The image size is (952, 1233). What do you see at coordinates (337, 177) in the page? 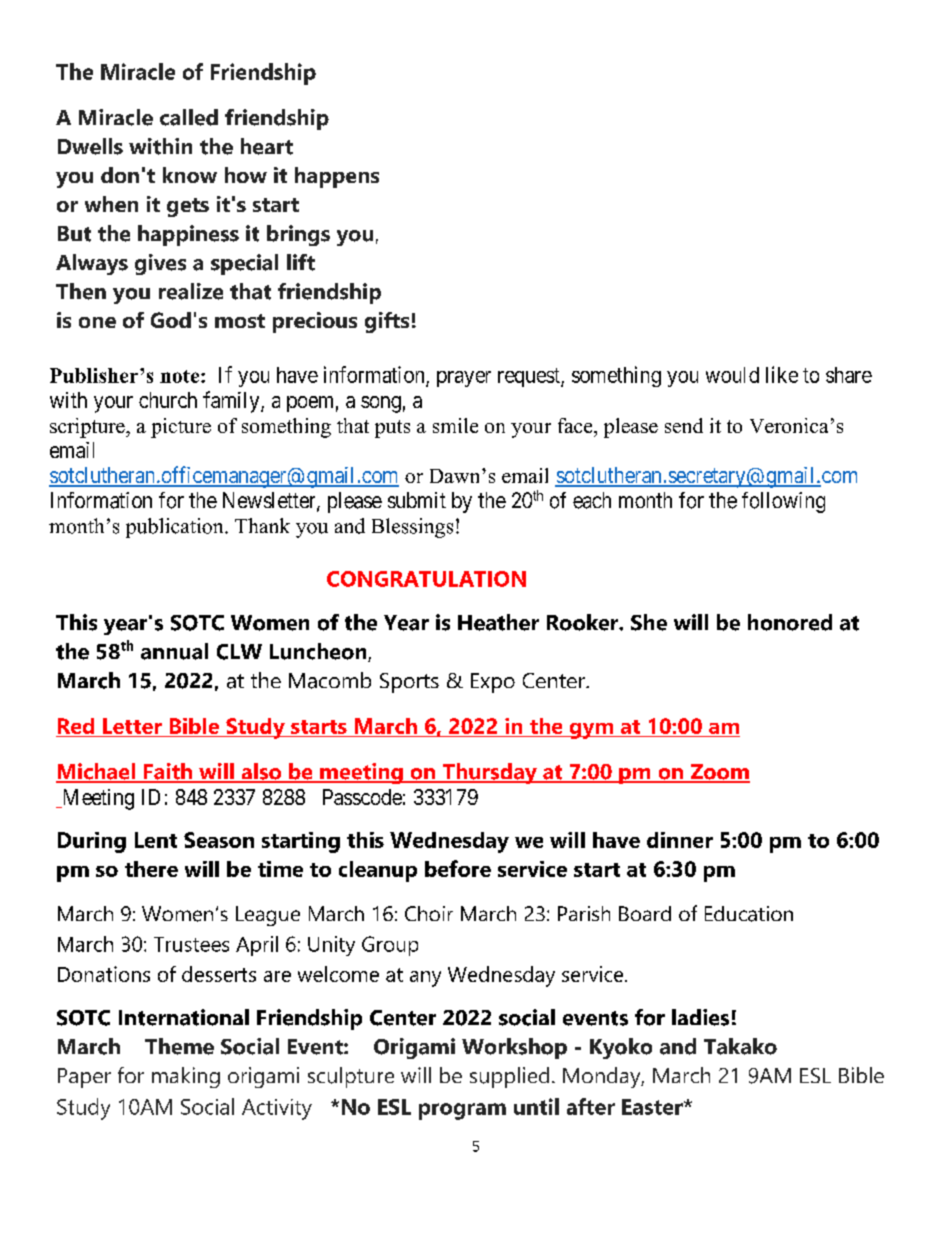
I see `happens` at bounding box center [337, 177].
